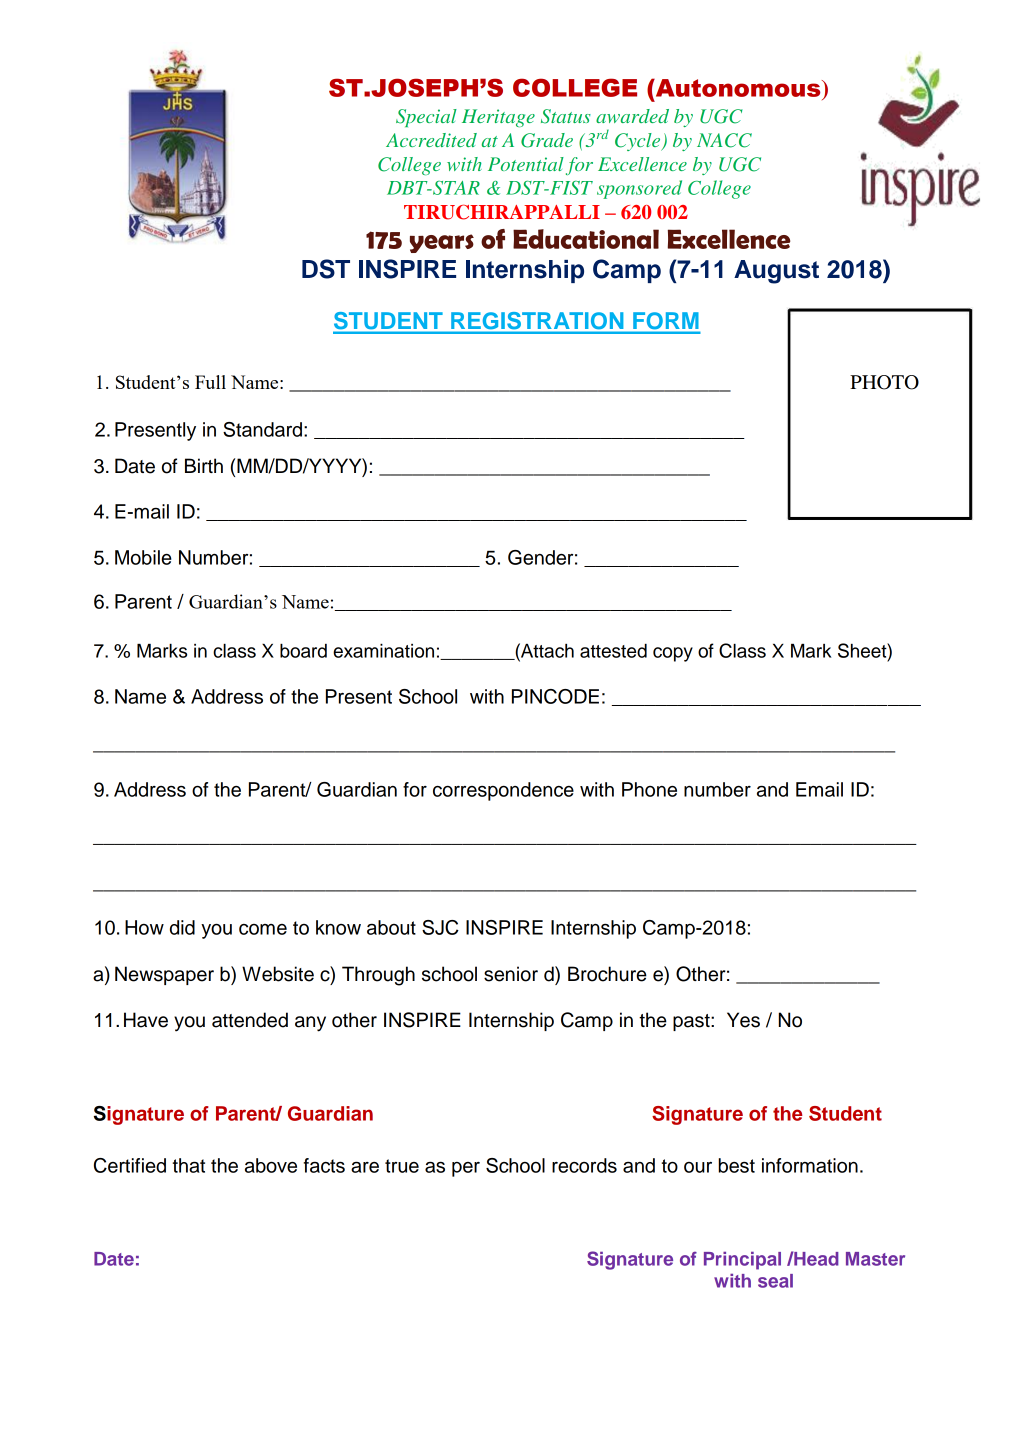 Image resolution: width=1026 pixels, height=1452 pixels. Describe the element at coordinates (442, 243) in the screenshot. I see `years` at that location.
